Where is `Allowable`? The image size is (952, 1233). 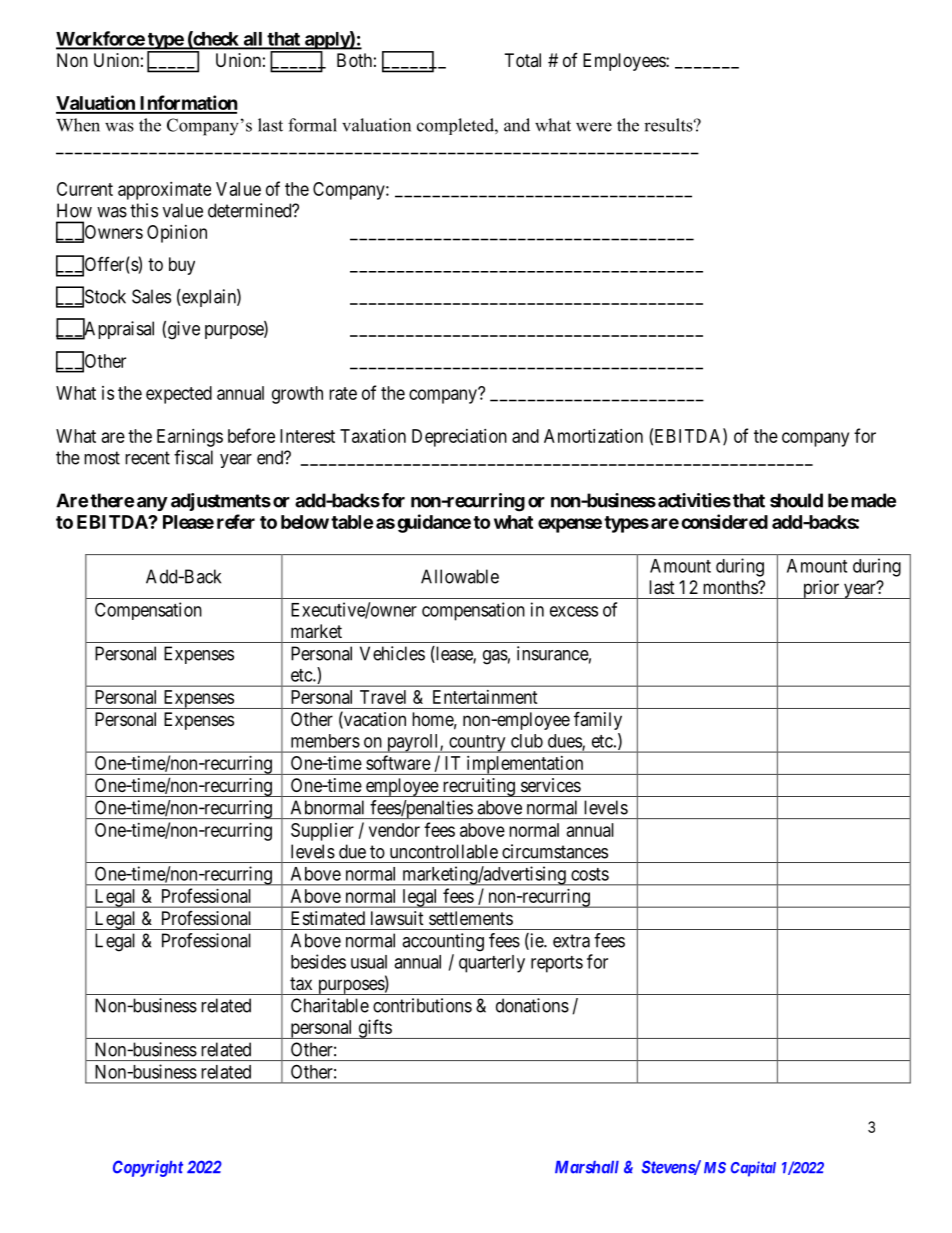 Allowable is located at coordinates (460, 576).
